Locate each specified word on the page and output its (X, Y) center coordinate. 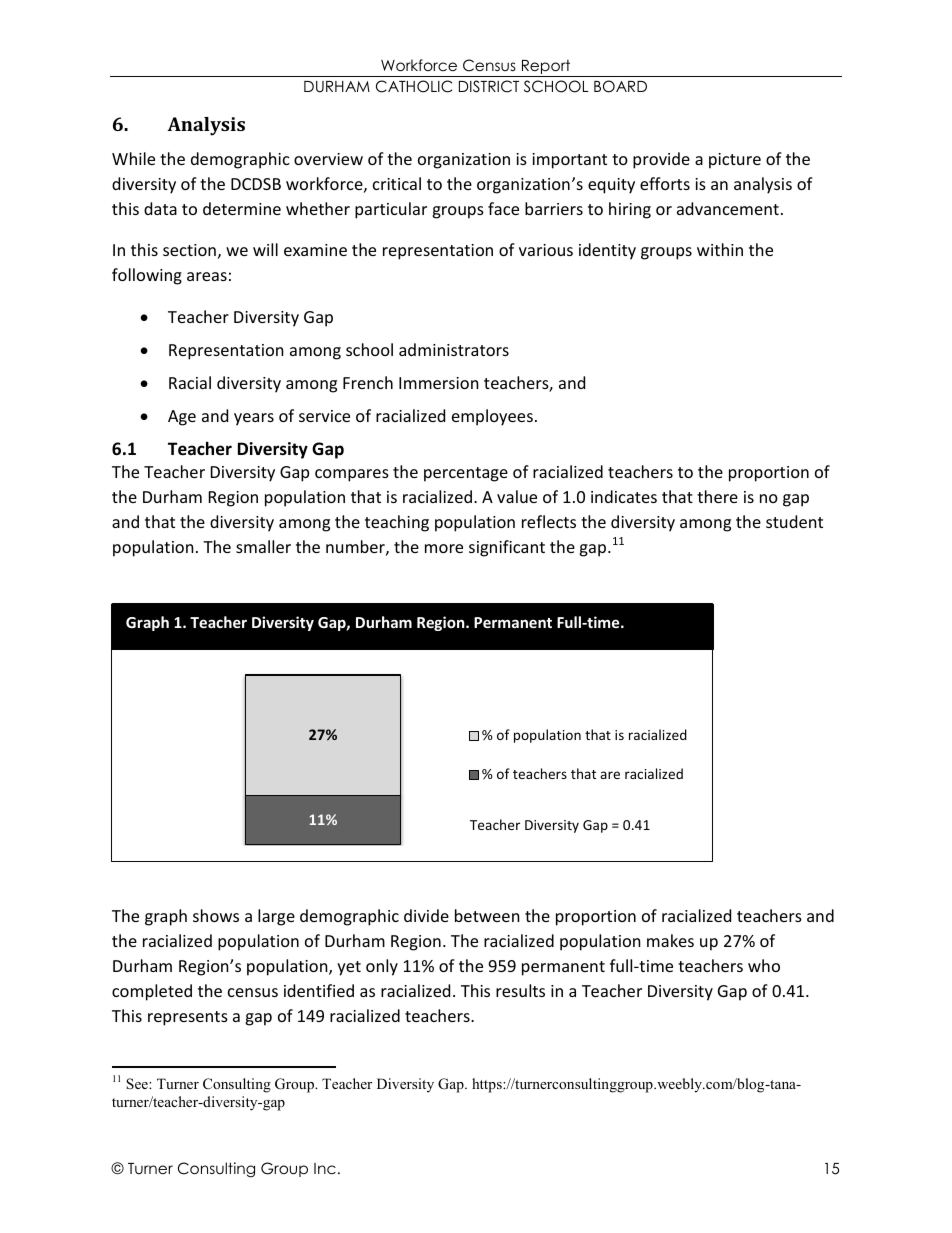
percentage (466, 474)
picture (735, 161)
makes (670, 940)
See (138, 1083)
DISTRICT (489, 86)
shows (216, 915)
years (254, 419)
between (487, 915)
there (717, 496)
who (764, 965)
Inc (325, 1168)
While (133, 158)
